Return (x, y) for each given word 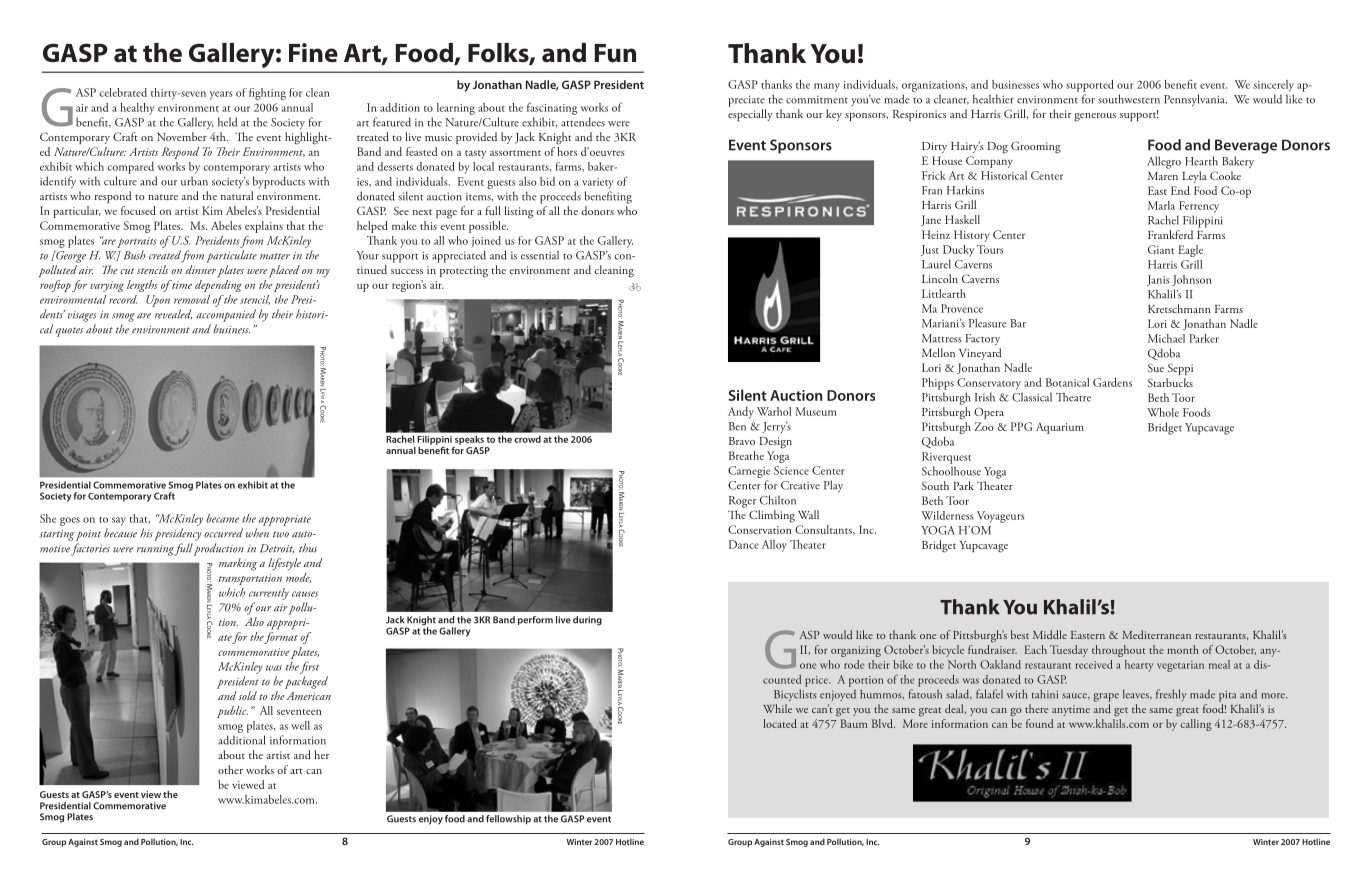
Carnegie (749, 472)
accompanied (226, 315)
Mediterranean (1156, 634)
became (222, 518)
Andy (741, 413)
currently (269, 594)
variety (598, 183)
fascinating (552, 109)
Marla (1161, 205)
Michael (1166, 338)
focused (138, 210)
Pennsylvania (1195, 100)
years (221, 95)
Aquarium (1060, 428)
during (587, 621)
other (230, 769)
